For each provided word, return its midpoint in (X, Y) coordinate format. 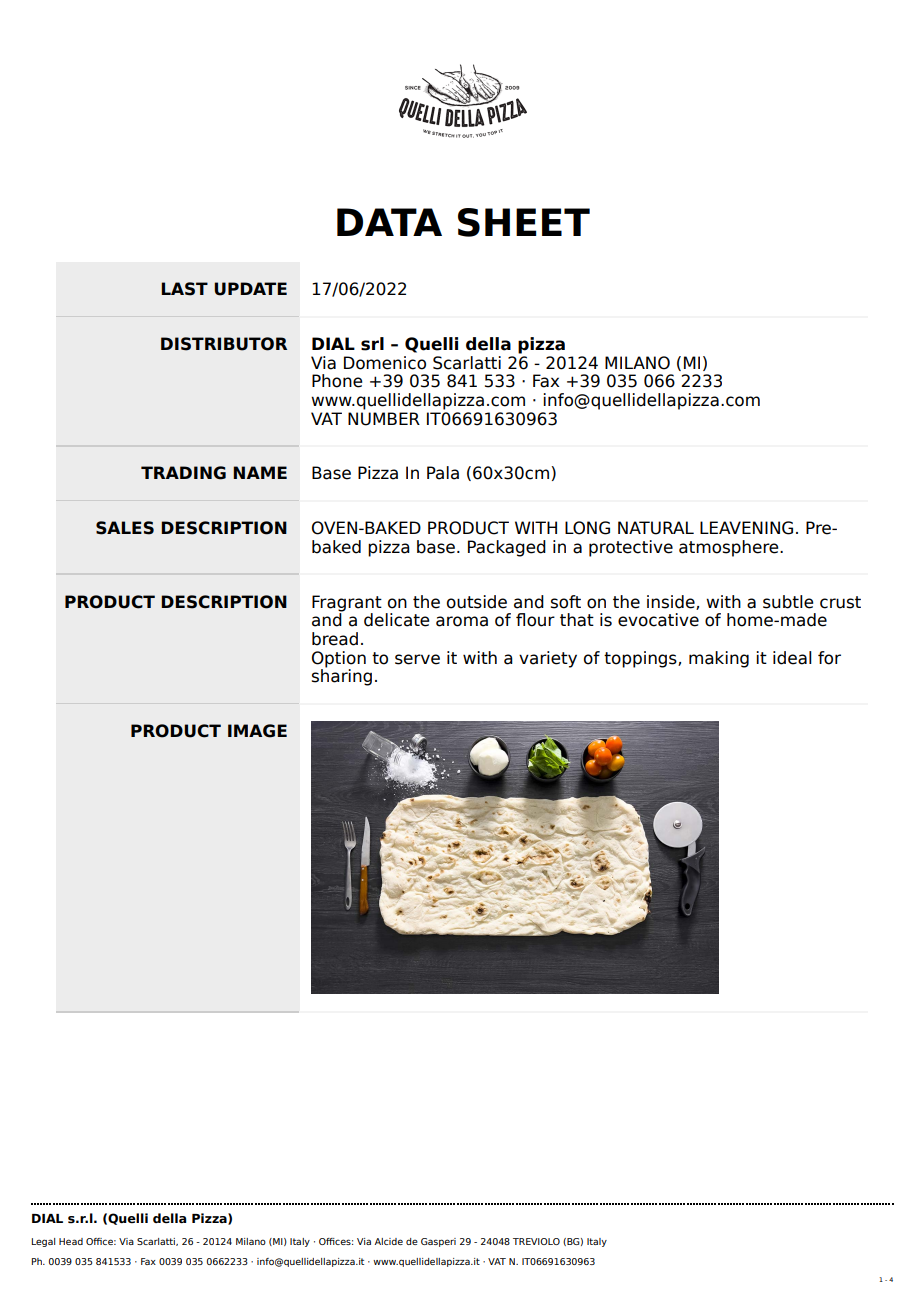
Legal (43, 1242)
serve (417, 659)
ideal (792, 658)
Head (71, 1241)
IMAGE (257, 731)
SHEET (524, 222)
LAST (184, 289)
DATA (389, 222)
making (719, 659)
